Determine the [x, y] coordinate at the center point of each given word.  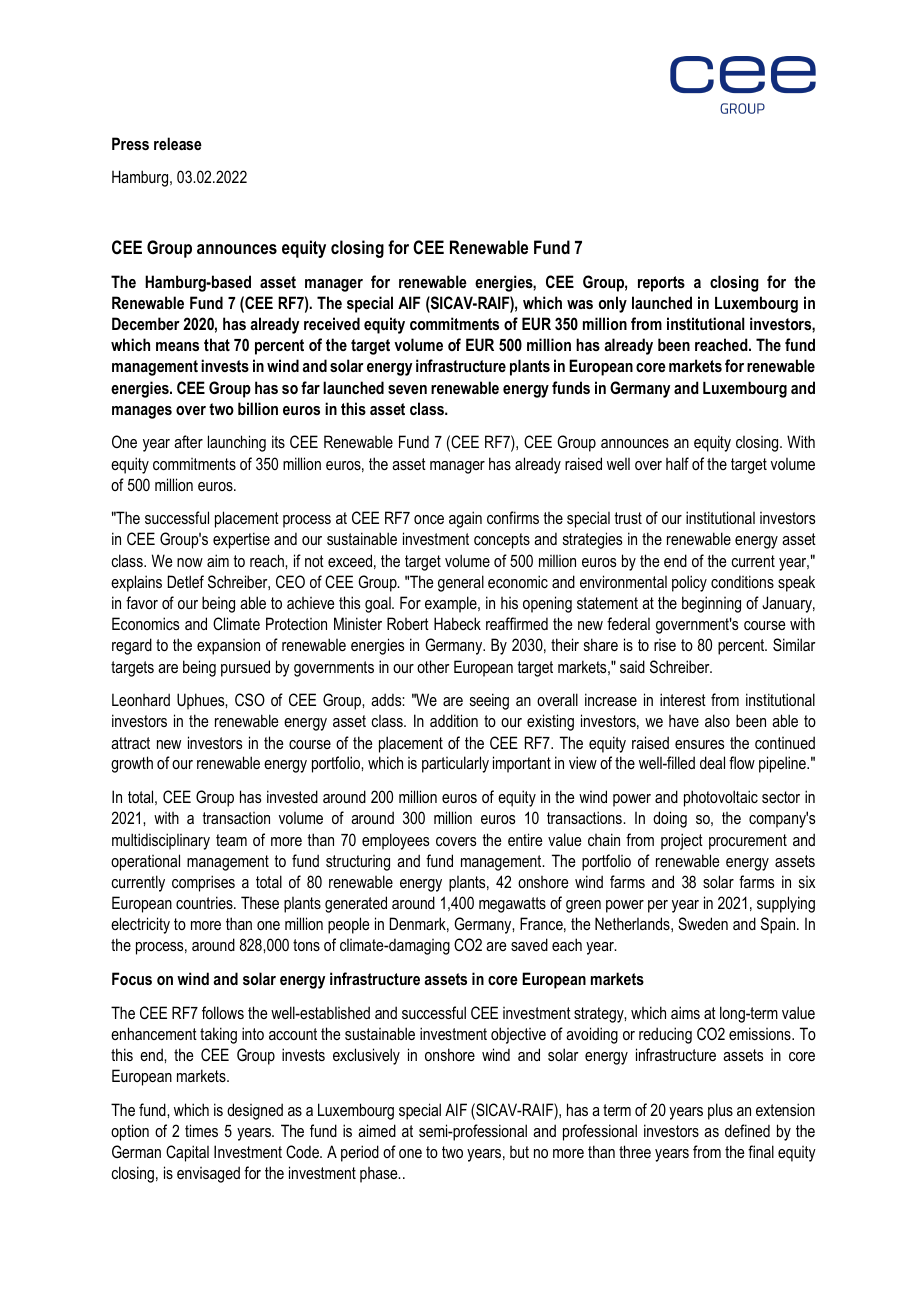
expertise [241, 540]
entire [525, 839]
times [201, 1130]
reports [661, 284]
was [580, 304]
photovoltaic [721, 798]
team [231, 840]
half [677, 463]
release [178, 143]
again [465, 519]
